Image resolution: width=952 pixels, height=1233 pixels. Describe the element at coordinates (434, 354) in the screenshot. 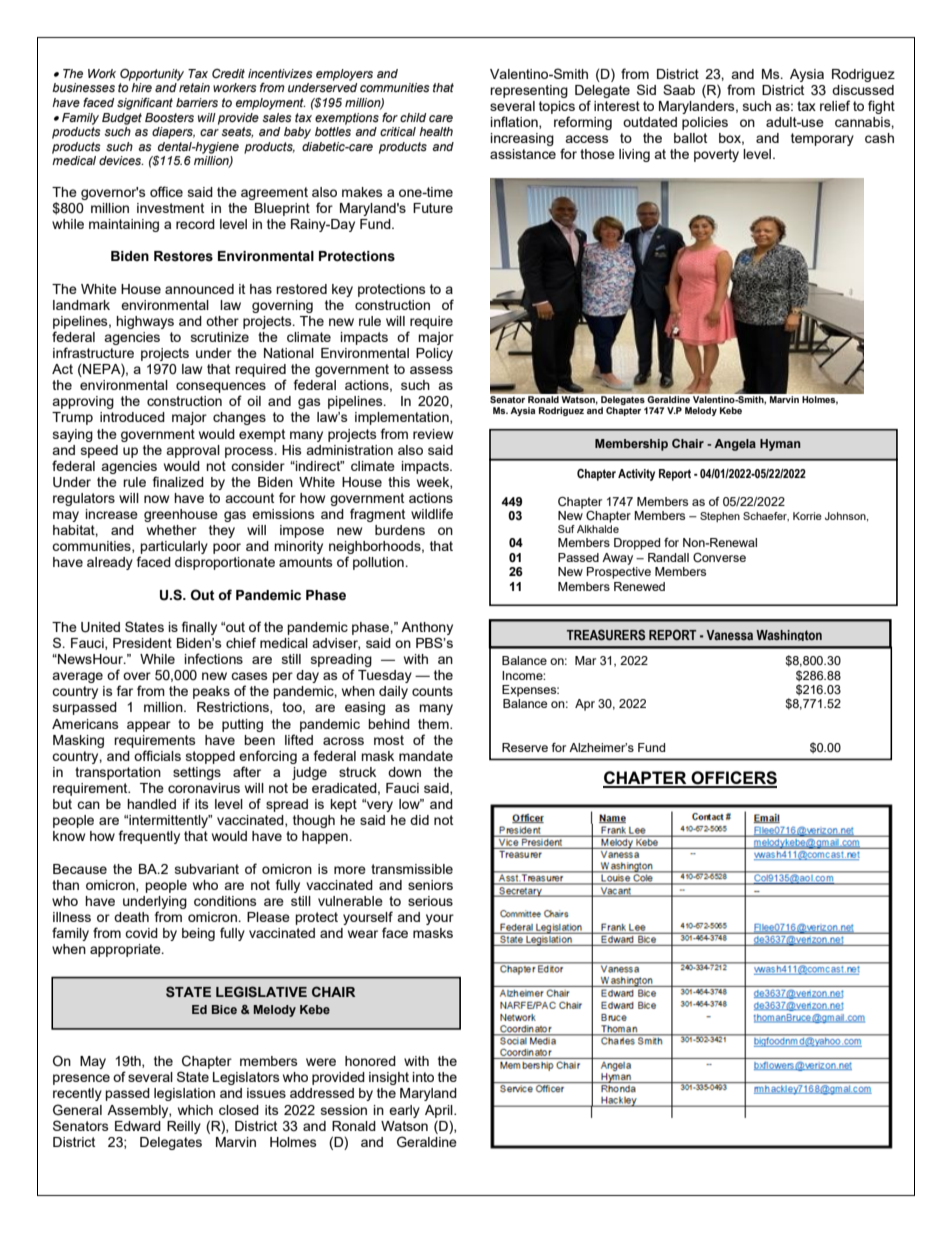

I see `Policy` at that location.
